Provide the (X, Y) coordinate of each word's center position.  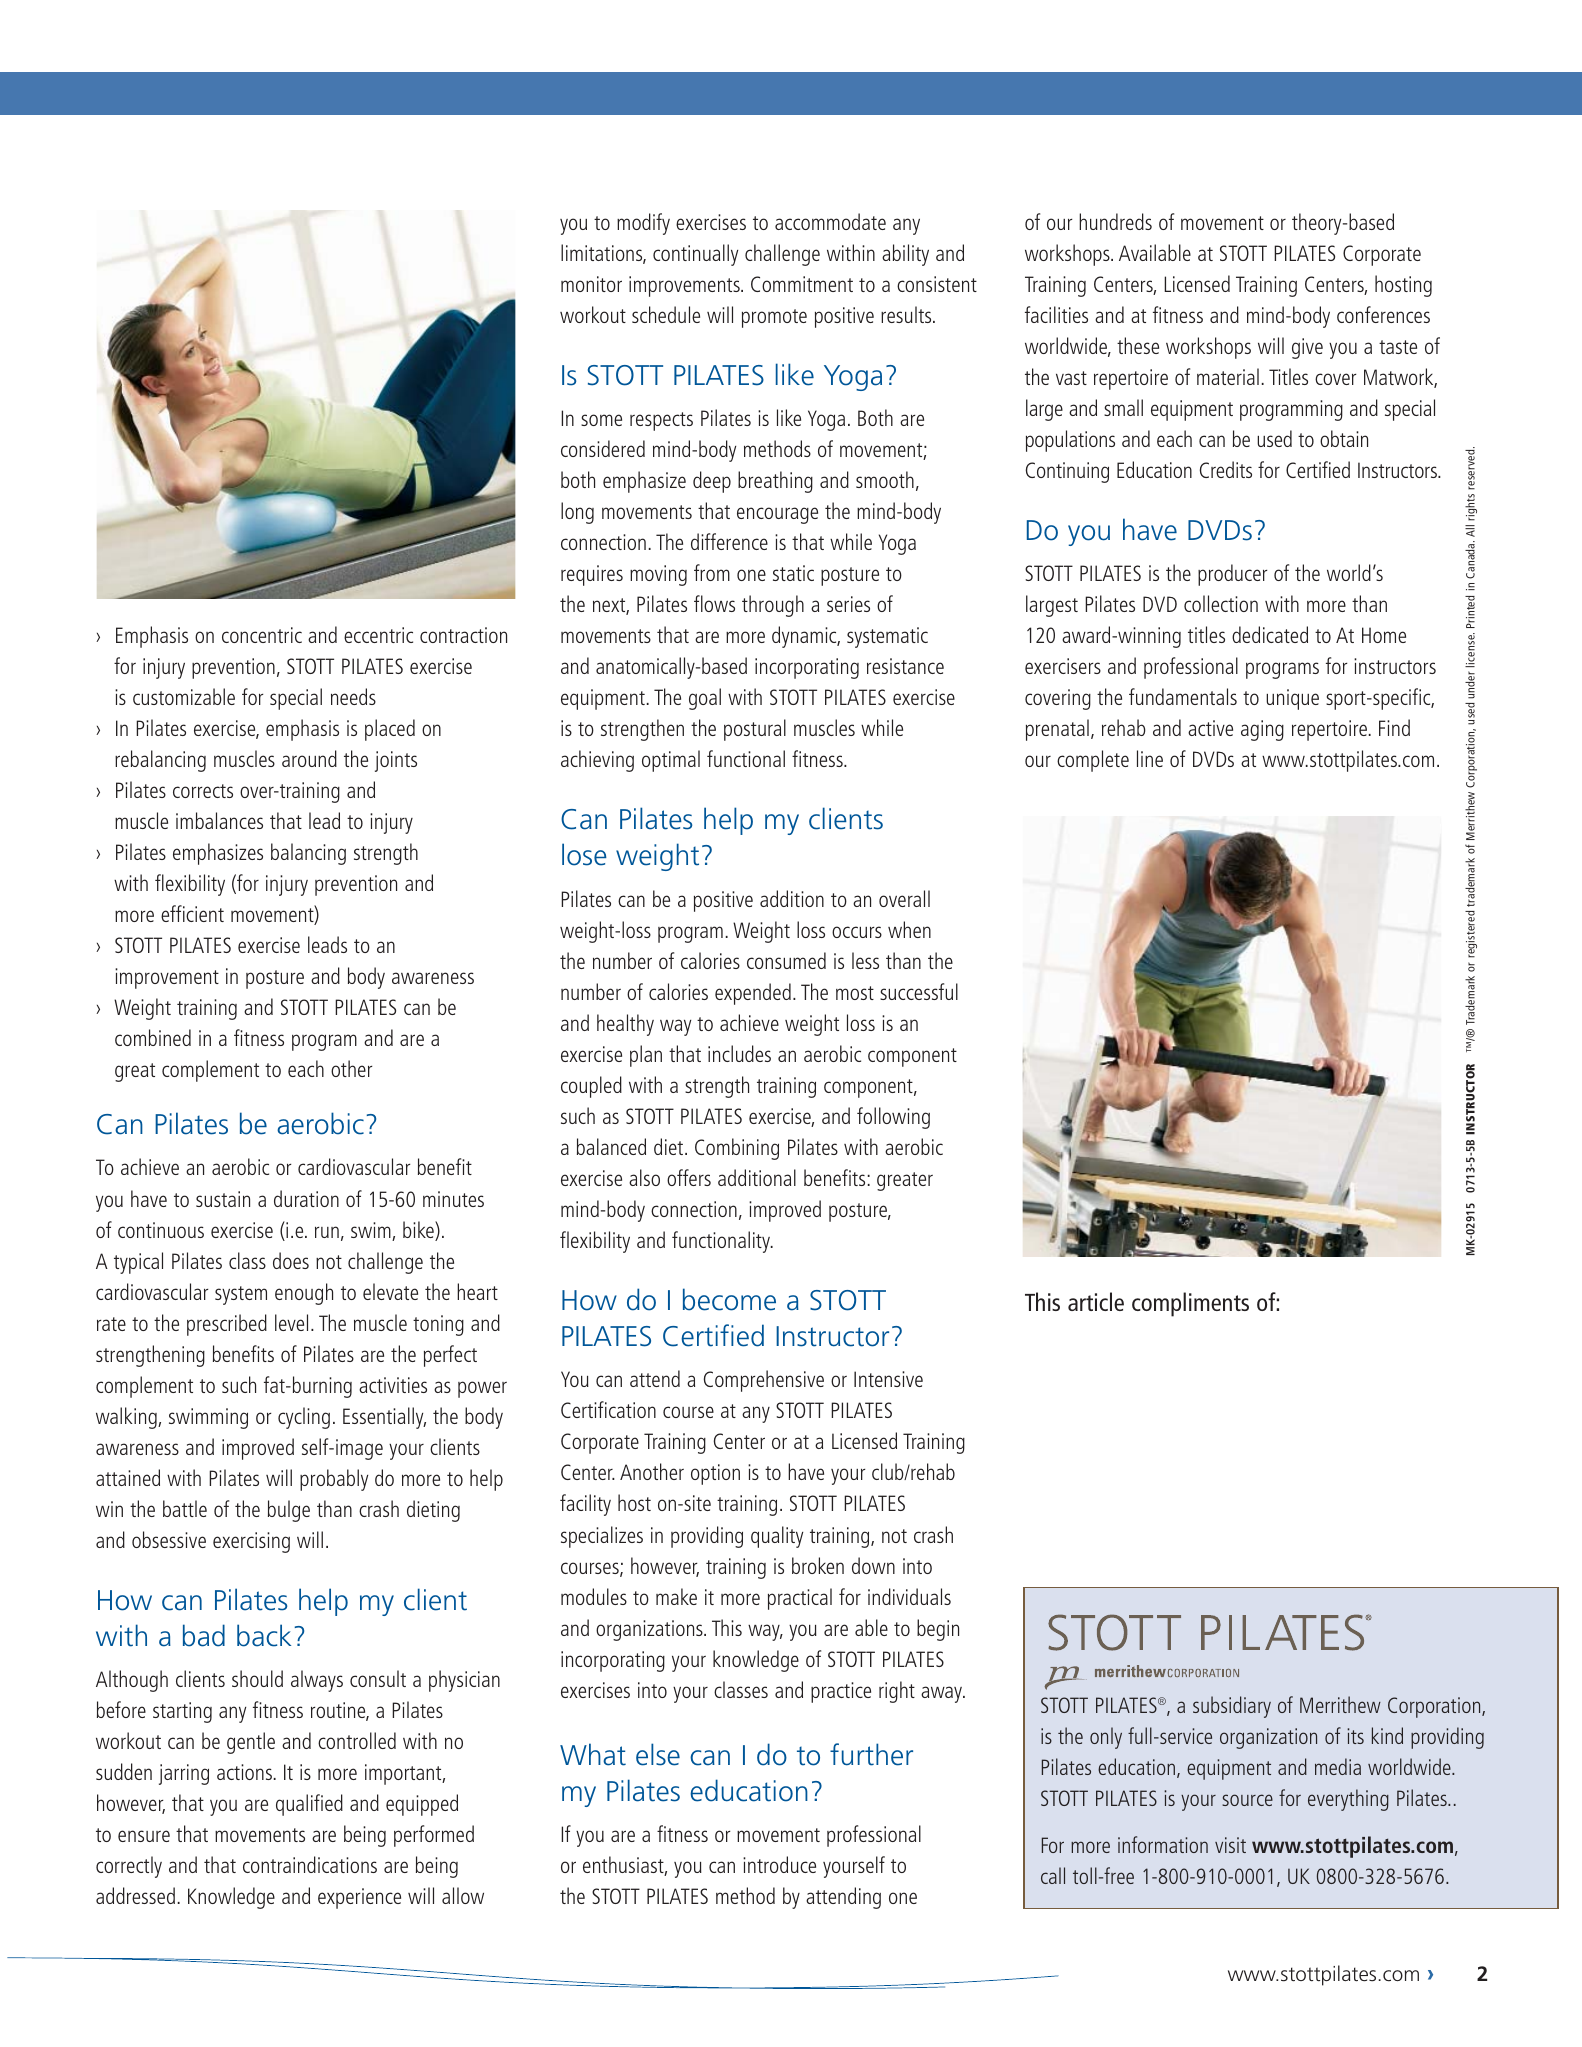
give (1307, 348)
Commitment (802, 284)
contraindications (310, 1864)
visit (1230, 1845)
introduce (779, 1864)
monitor (591, 284)
